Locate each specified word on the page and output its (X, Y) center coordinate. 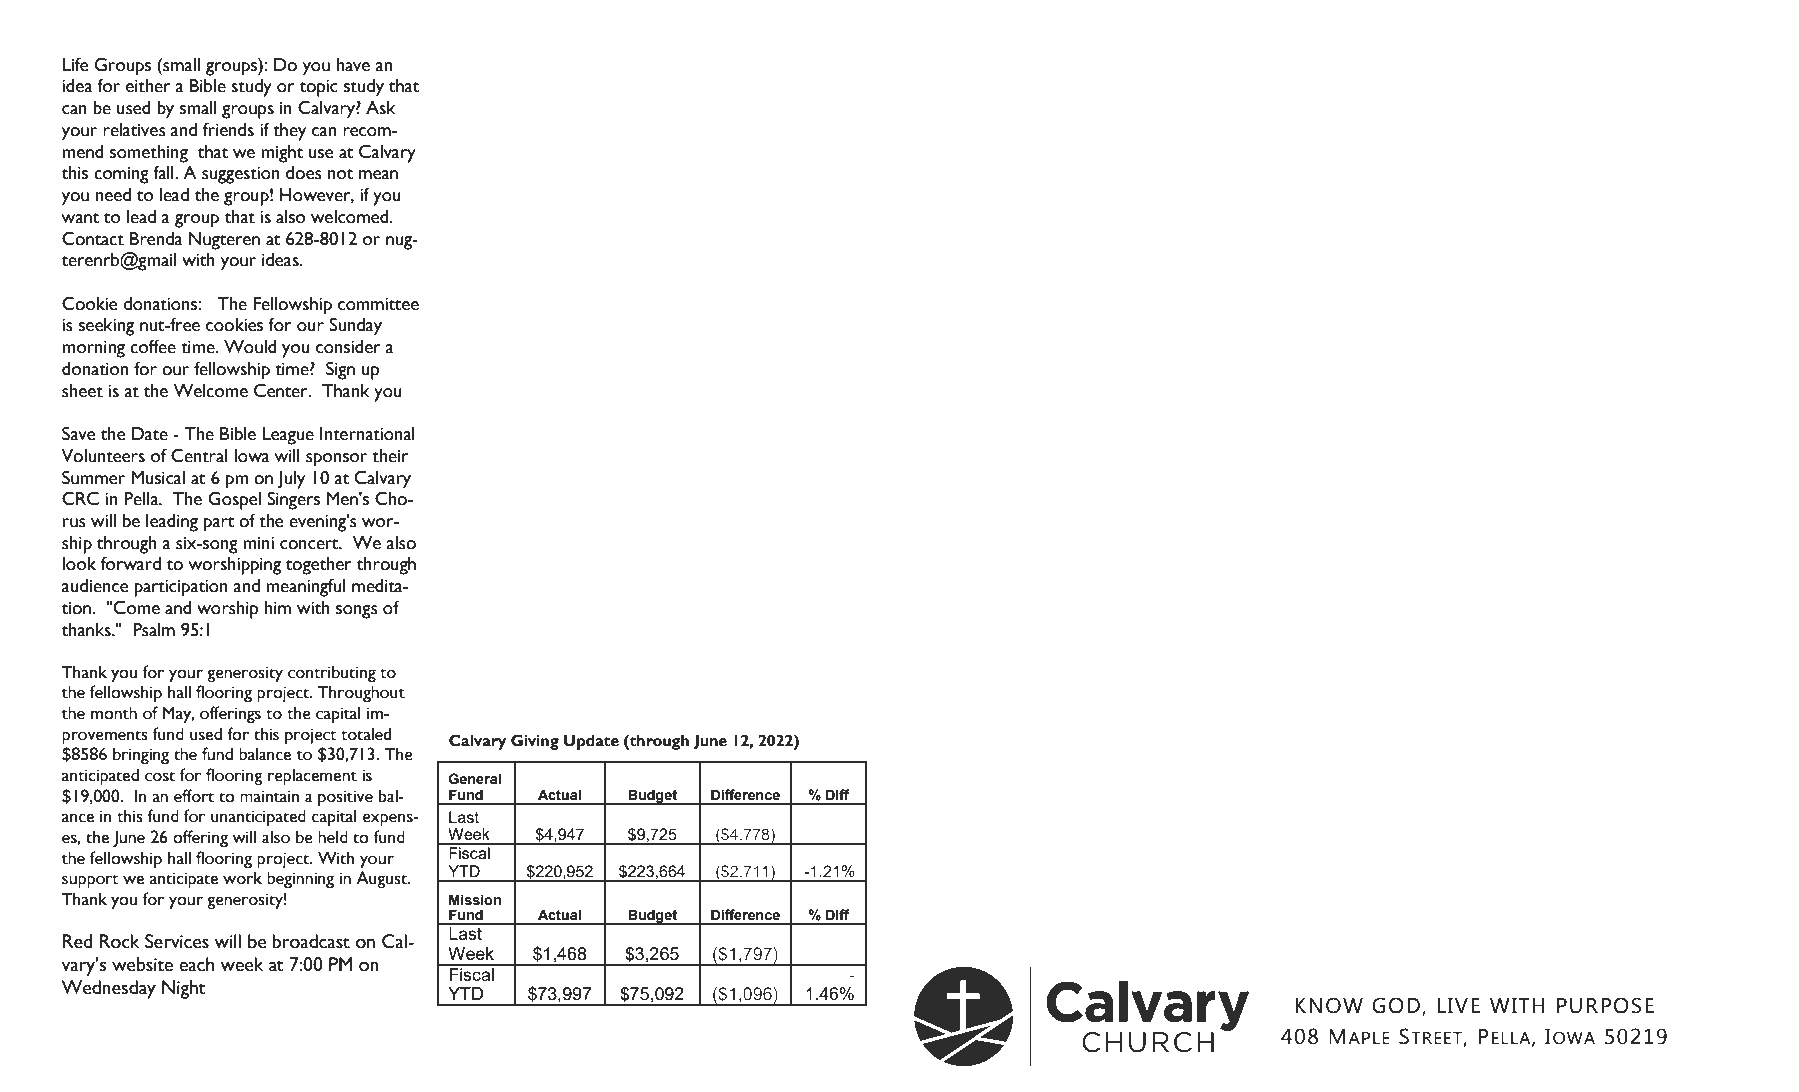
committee (378, 304)
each (196, 964)
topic (319, 88)
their (390, 456)
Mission (475, 900)
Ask (381, 107)
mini (258, 543)
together (319, 566)
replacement (312, 776)
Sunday (355, 326)
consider (348, 347)
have (353, 65)
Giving (535, 742)
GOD (1396, 1005)
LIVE (1459, 1005)
